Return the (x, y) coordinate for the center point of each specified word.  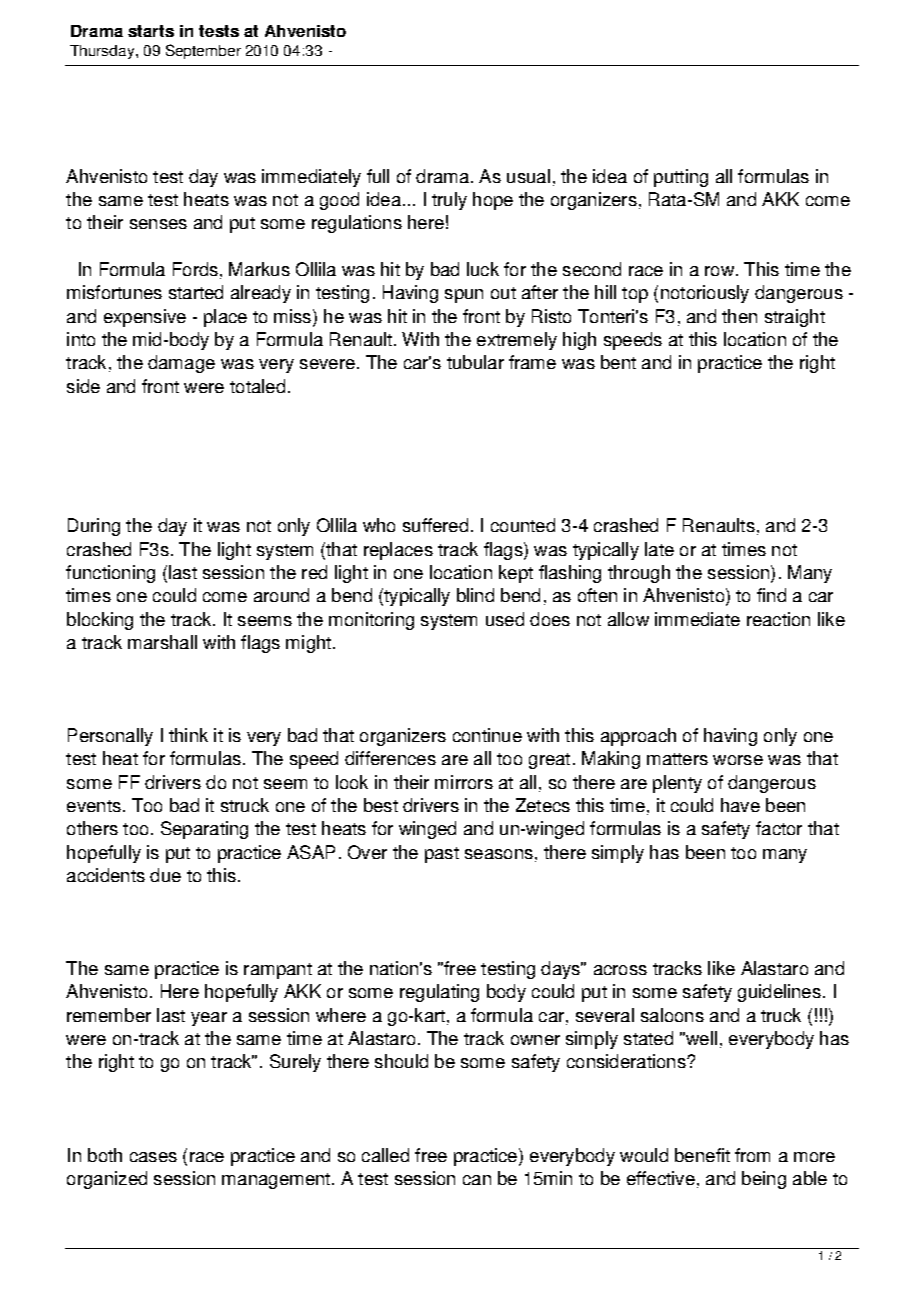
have (740, 805)
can (477, 1180)
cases (153, 1157)
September (203, 51)
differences (390, 758)
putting (681, 178)
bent (618, 362)
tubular (475, 362)
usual (528, 176)
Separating (204, 830)
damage (181, 364)
